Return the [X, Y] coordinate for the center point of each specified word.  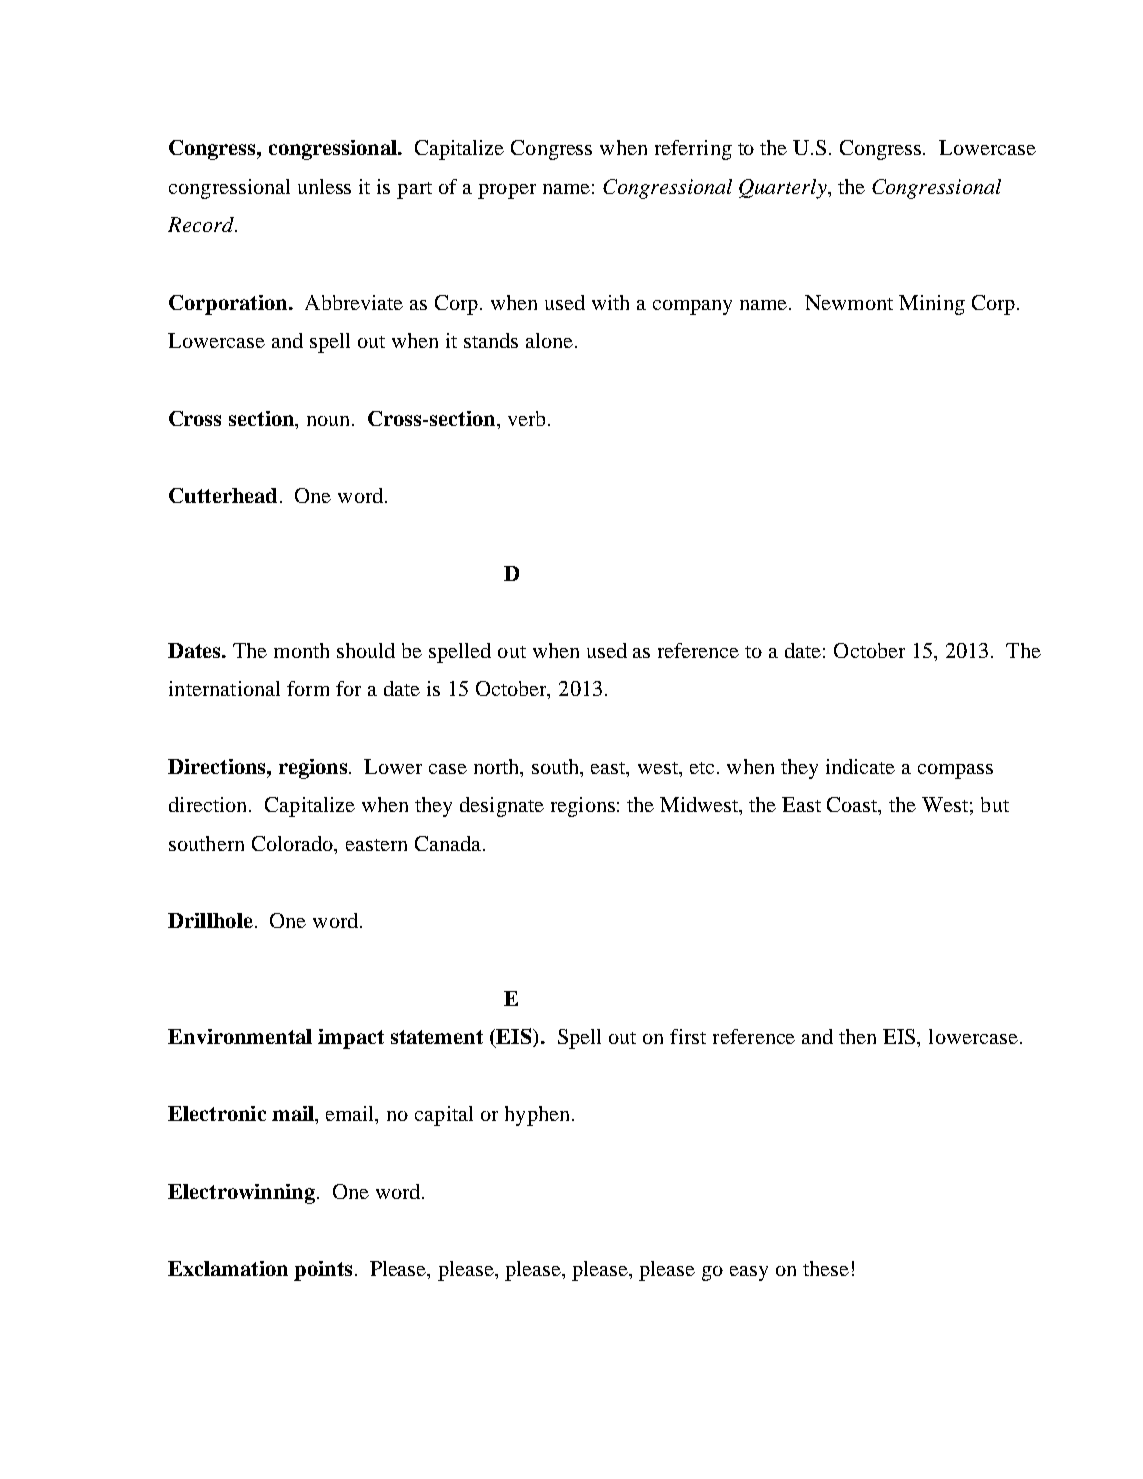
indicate [860, 766]
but [995, 804]
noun [330, 421]
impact [351, 1039]
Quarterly [784, 189]
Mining [932, 305]
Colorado [294, 845]
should [366, 650]
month [301, 650]
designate [502, 807]
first [688, 1036]
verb [526, 418]
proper [507, 191]
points [323, 1271]
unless [324, 186]
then [857, 1036]
